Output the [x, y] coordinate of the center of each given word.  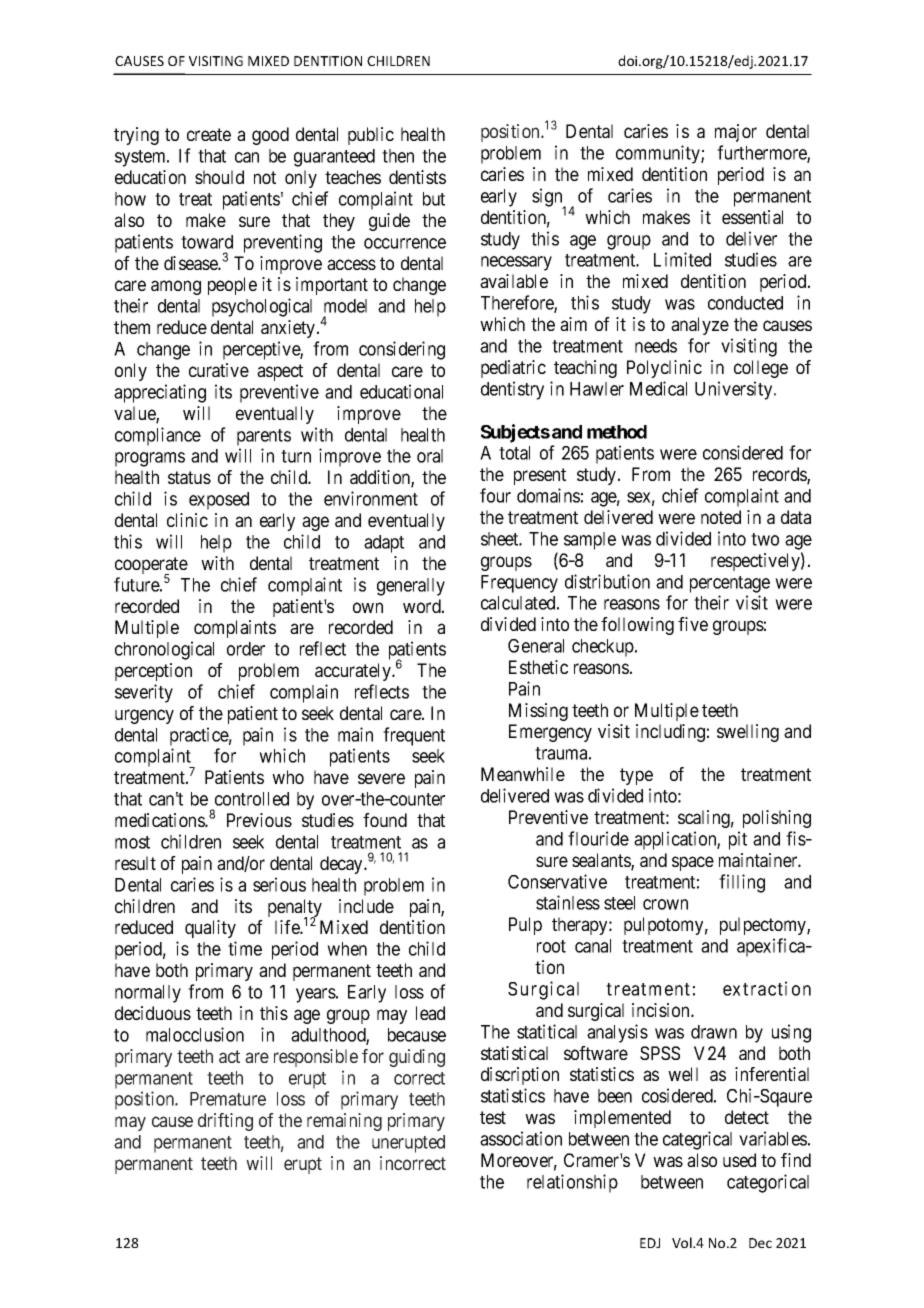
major [736, 133]
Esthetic [538, 667]
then [398, 156]
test [493, 1117]
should [219, 177]
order [246, 649]
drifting [225, 1122]
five [693, 624]
